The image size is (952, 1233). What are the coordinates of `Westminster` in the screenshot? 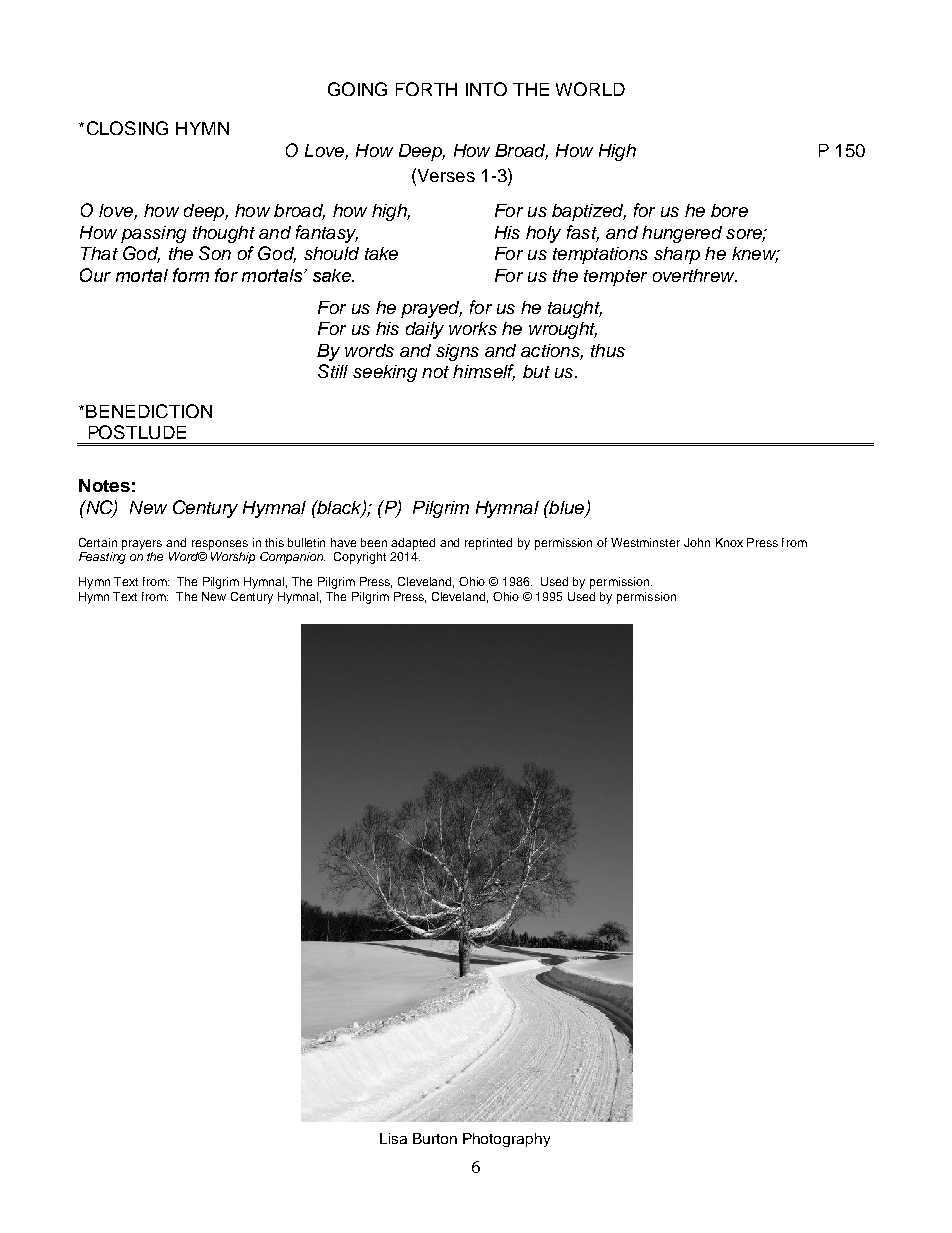 It's located at (645, 542).
